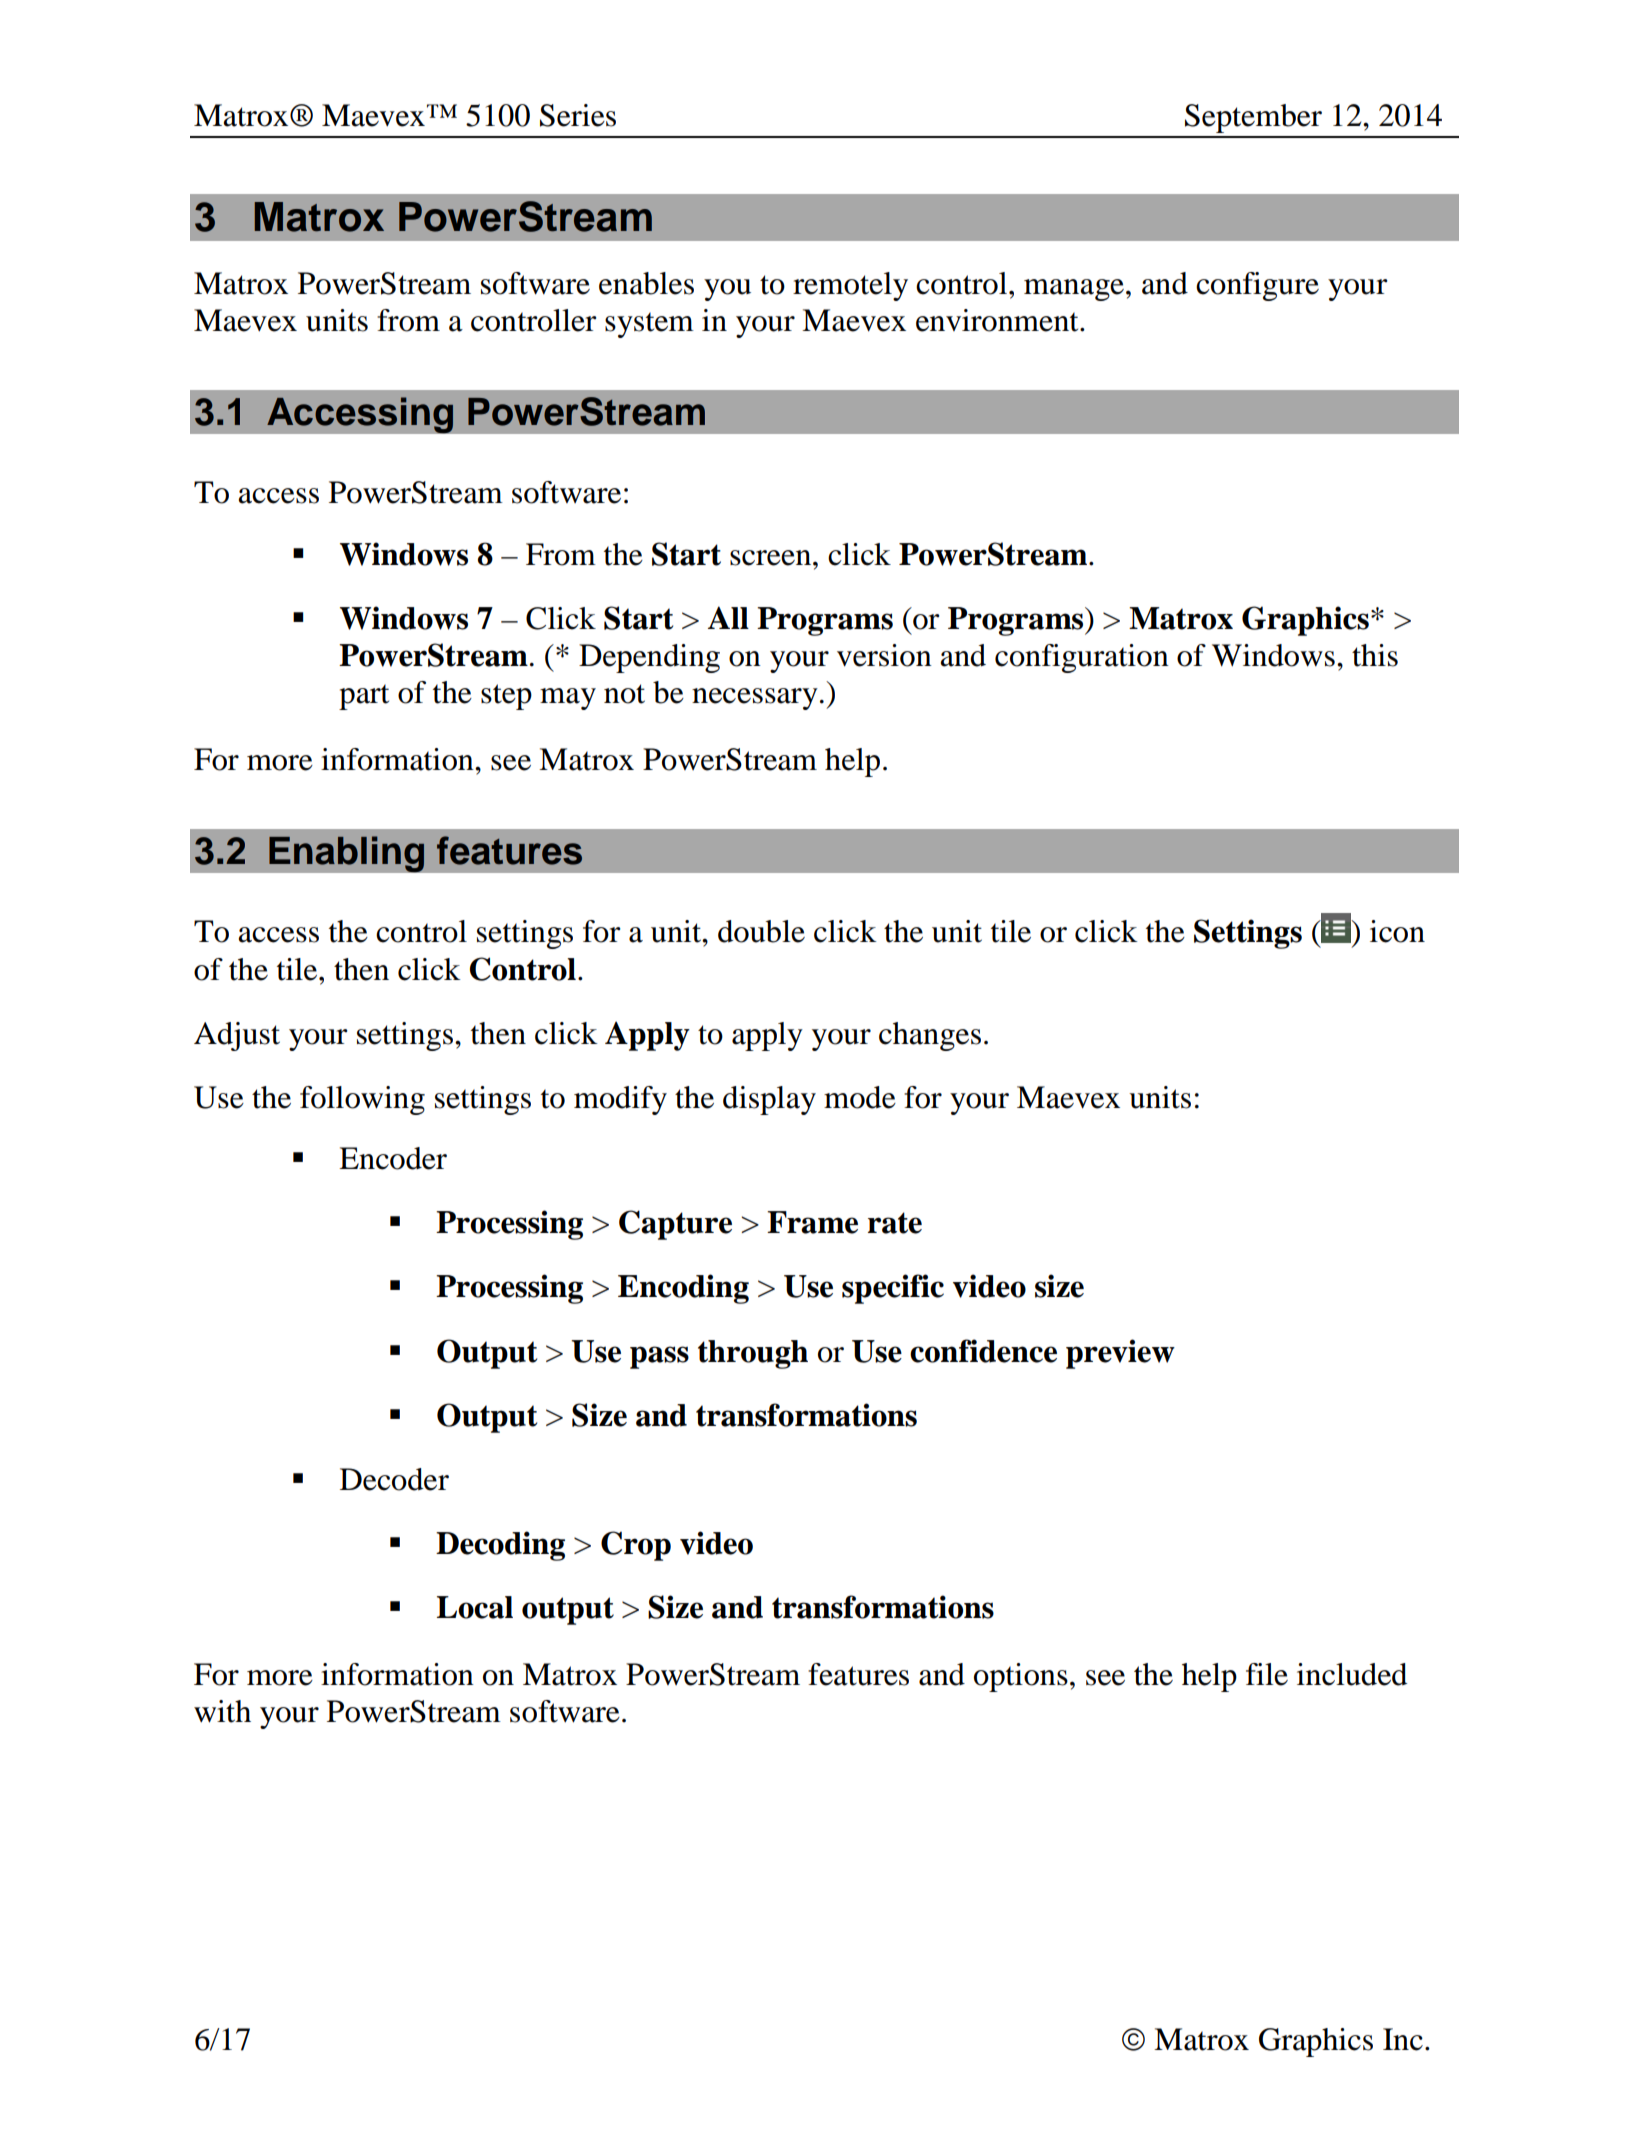  I want to click on Series, so click(578, 115).
